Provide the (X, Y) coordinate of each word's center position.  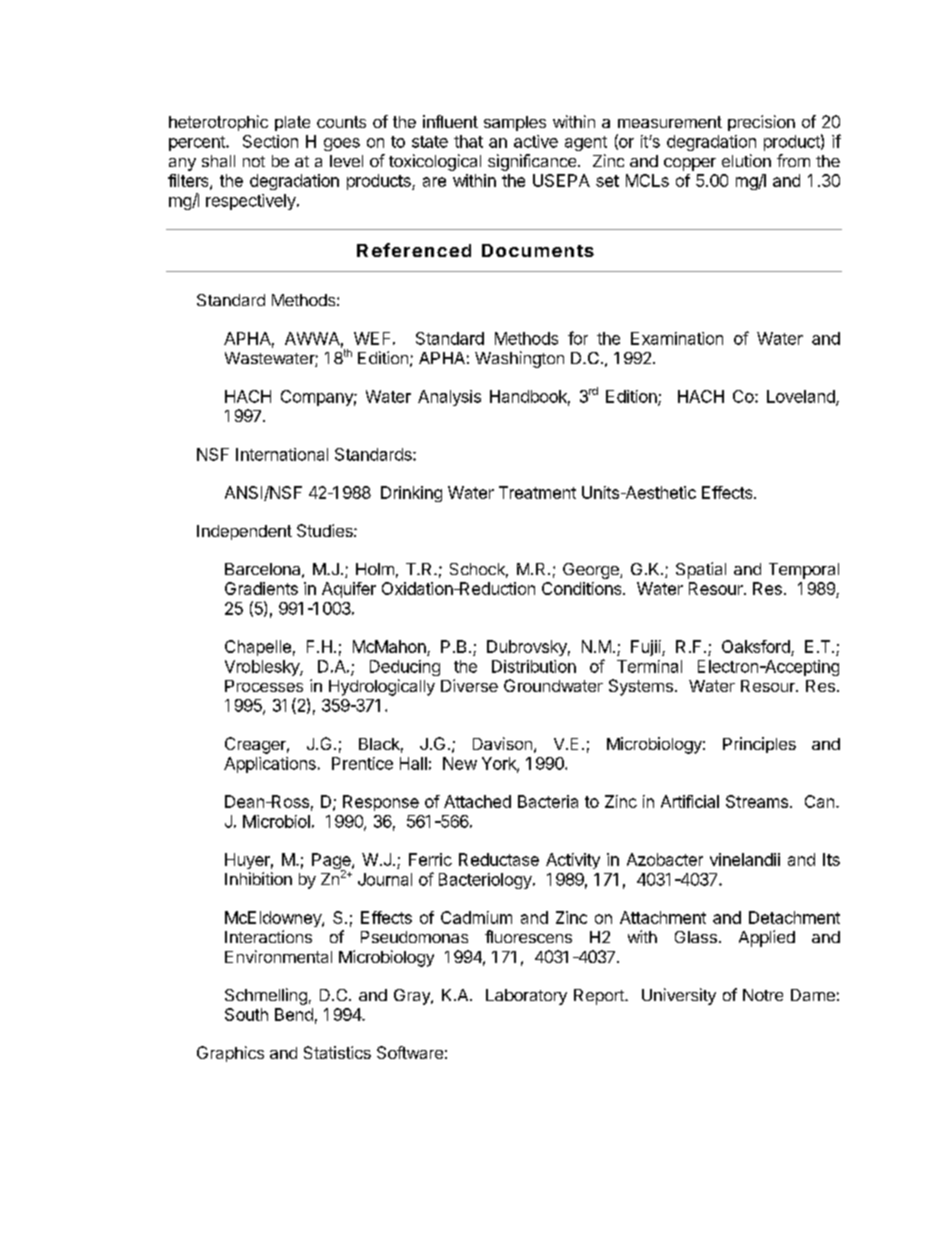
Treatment (537, 492)
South (246, 1014)
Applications (270, 765)
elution (746, 160)
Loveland (802, 397)
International (282, 454)
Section (270, 141)
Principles (759, 745)
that (468, 141)
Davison (502, 743)
